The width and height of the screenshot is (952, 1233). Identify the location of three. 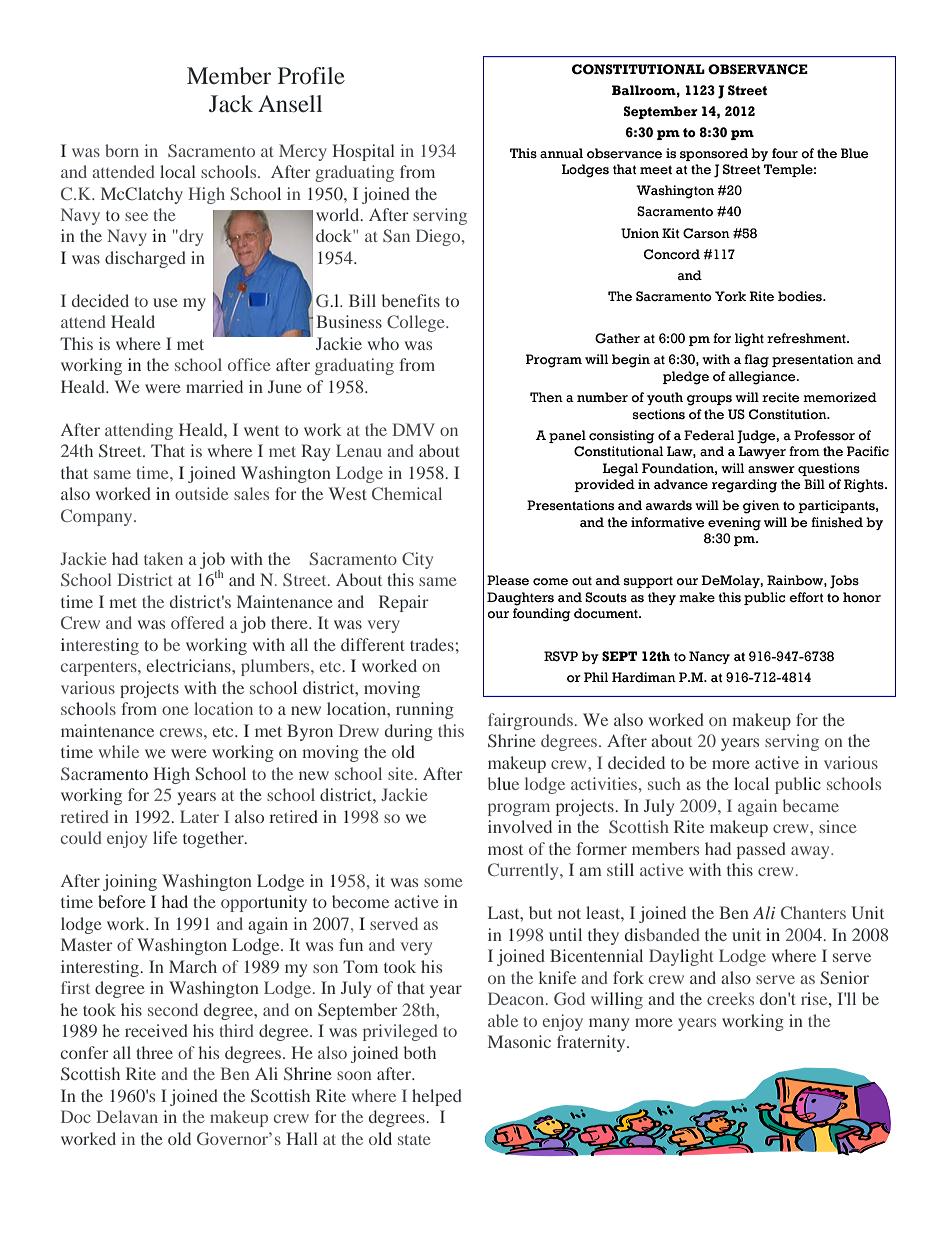
(154, 1052).
